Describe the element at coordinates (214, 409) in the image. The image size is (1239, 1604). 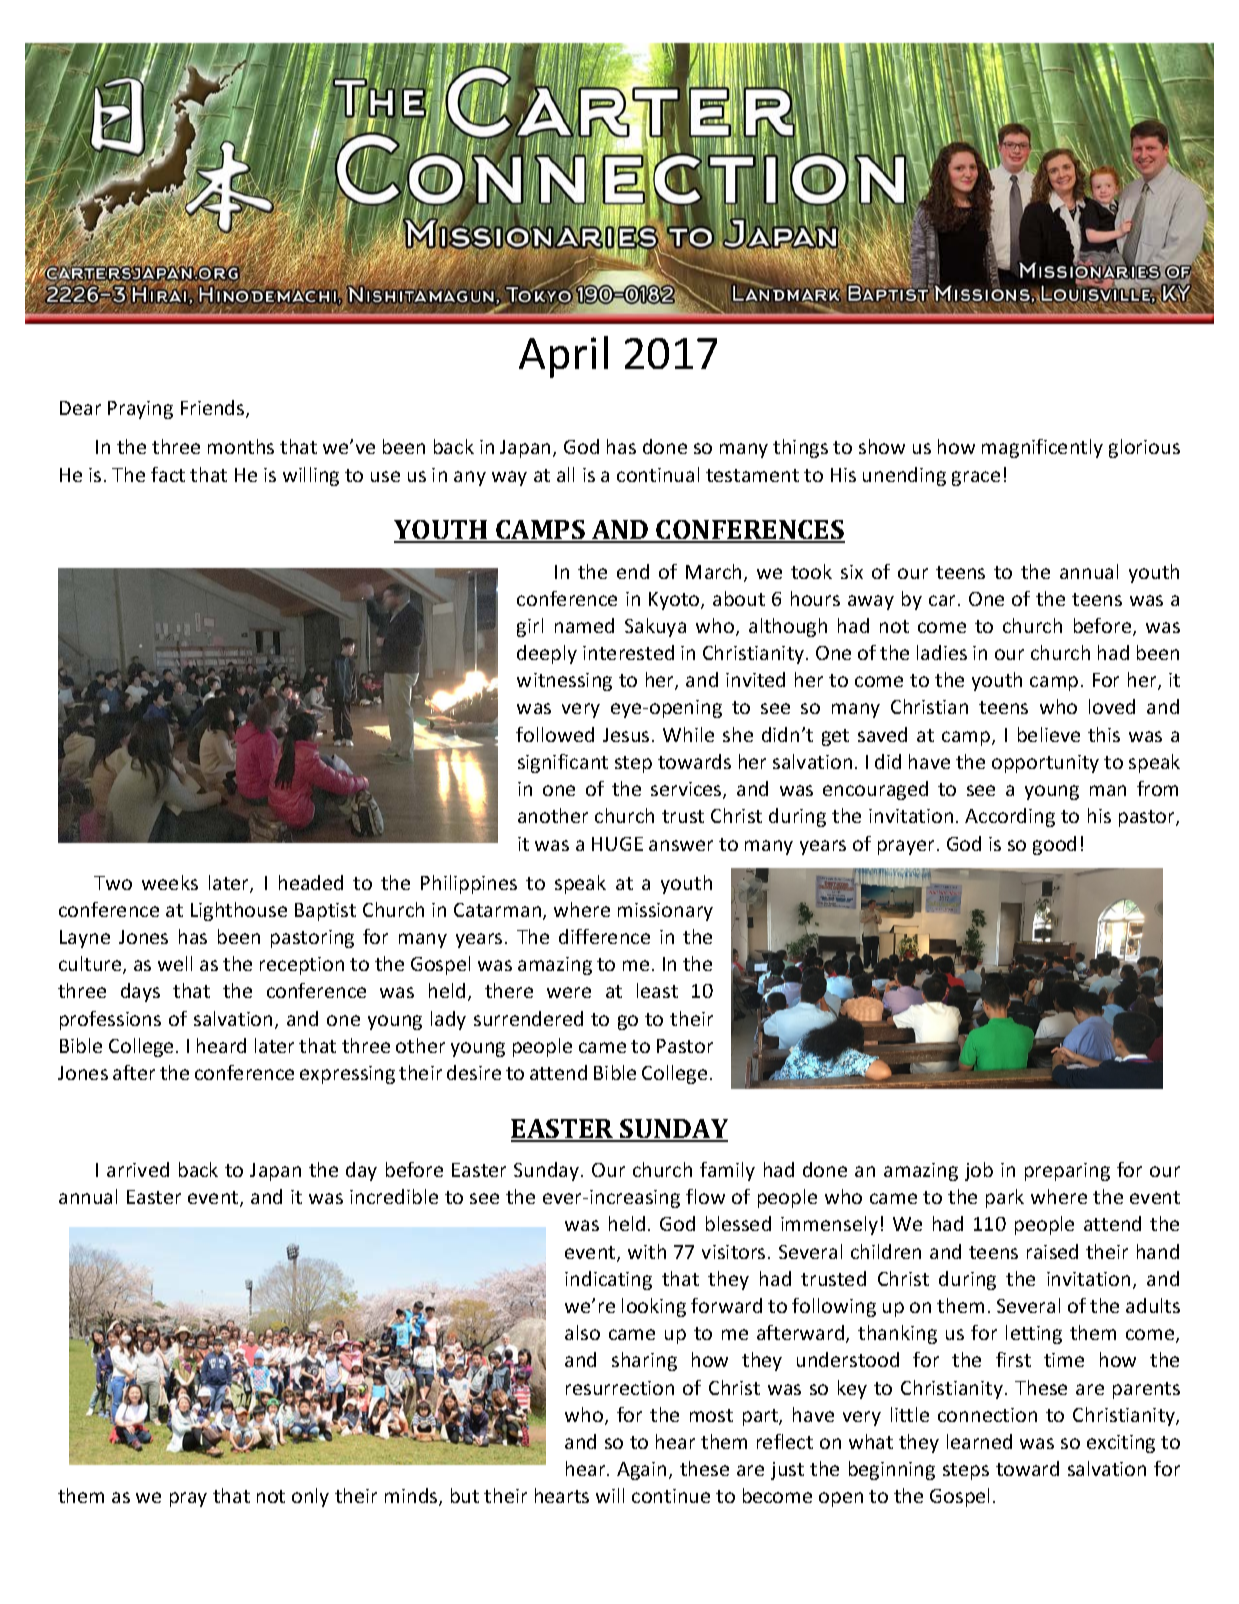
I see `Friends` at that location.
